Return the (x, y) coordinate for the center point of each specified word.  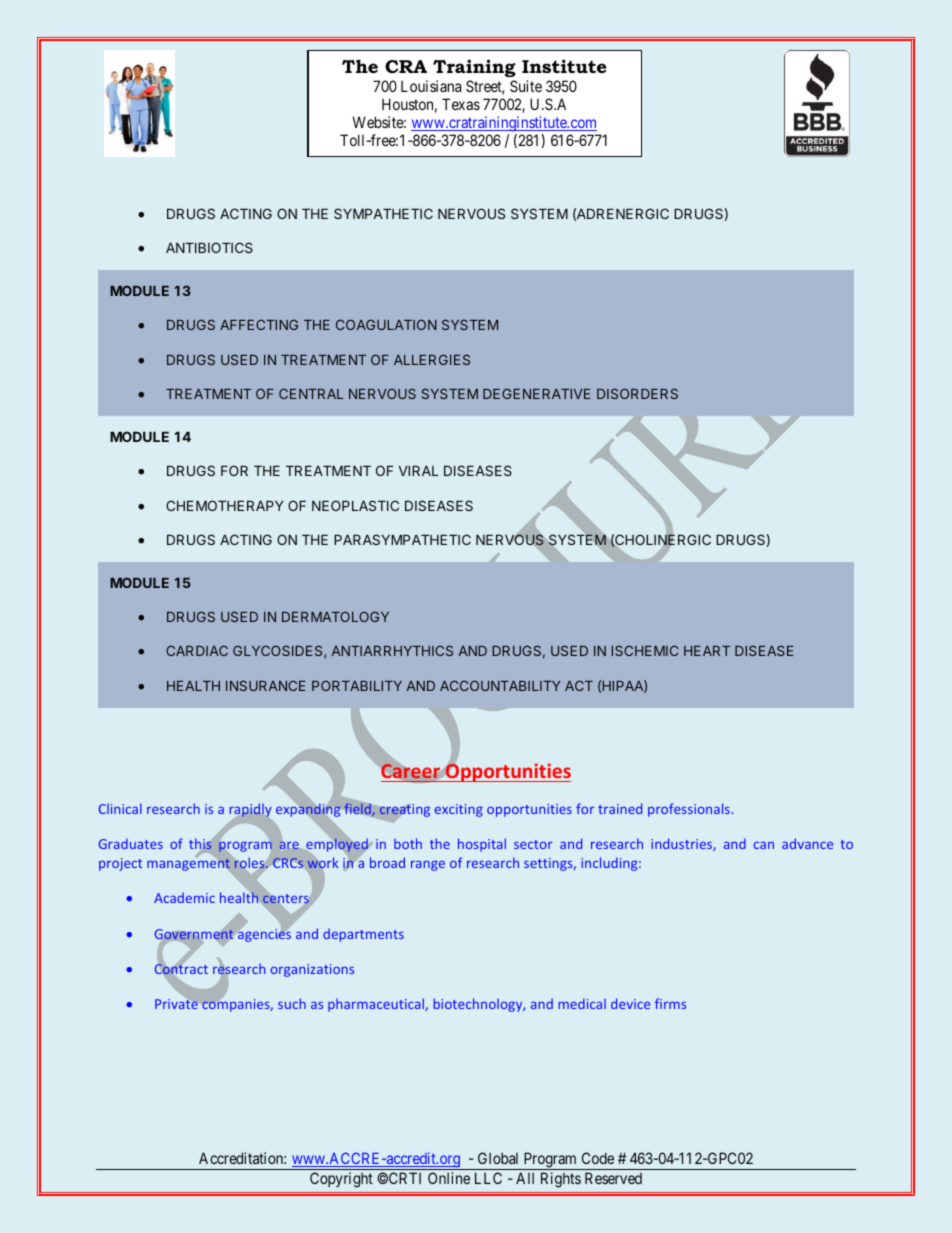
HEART (707, 651)
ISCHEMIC (645, 650)
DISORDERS (637, 393)
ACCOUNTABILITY (500, 685)
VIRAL (419, 471)
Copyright (341, 1180)
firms (670, 1003)
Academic (184, 897)
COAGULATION (386, 324)
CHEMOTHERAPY (225, 505)
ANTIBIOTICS (209, 247)
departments (363, 935)
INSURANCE (265, 685)
